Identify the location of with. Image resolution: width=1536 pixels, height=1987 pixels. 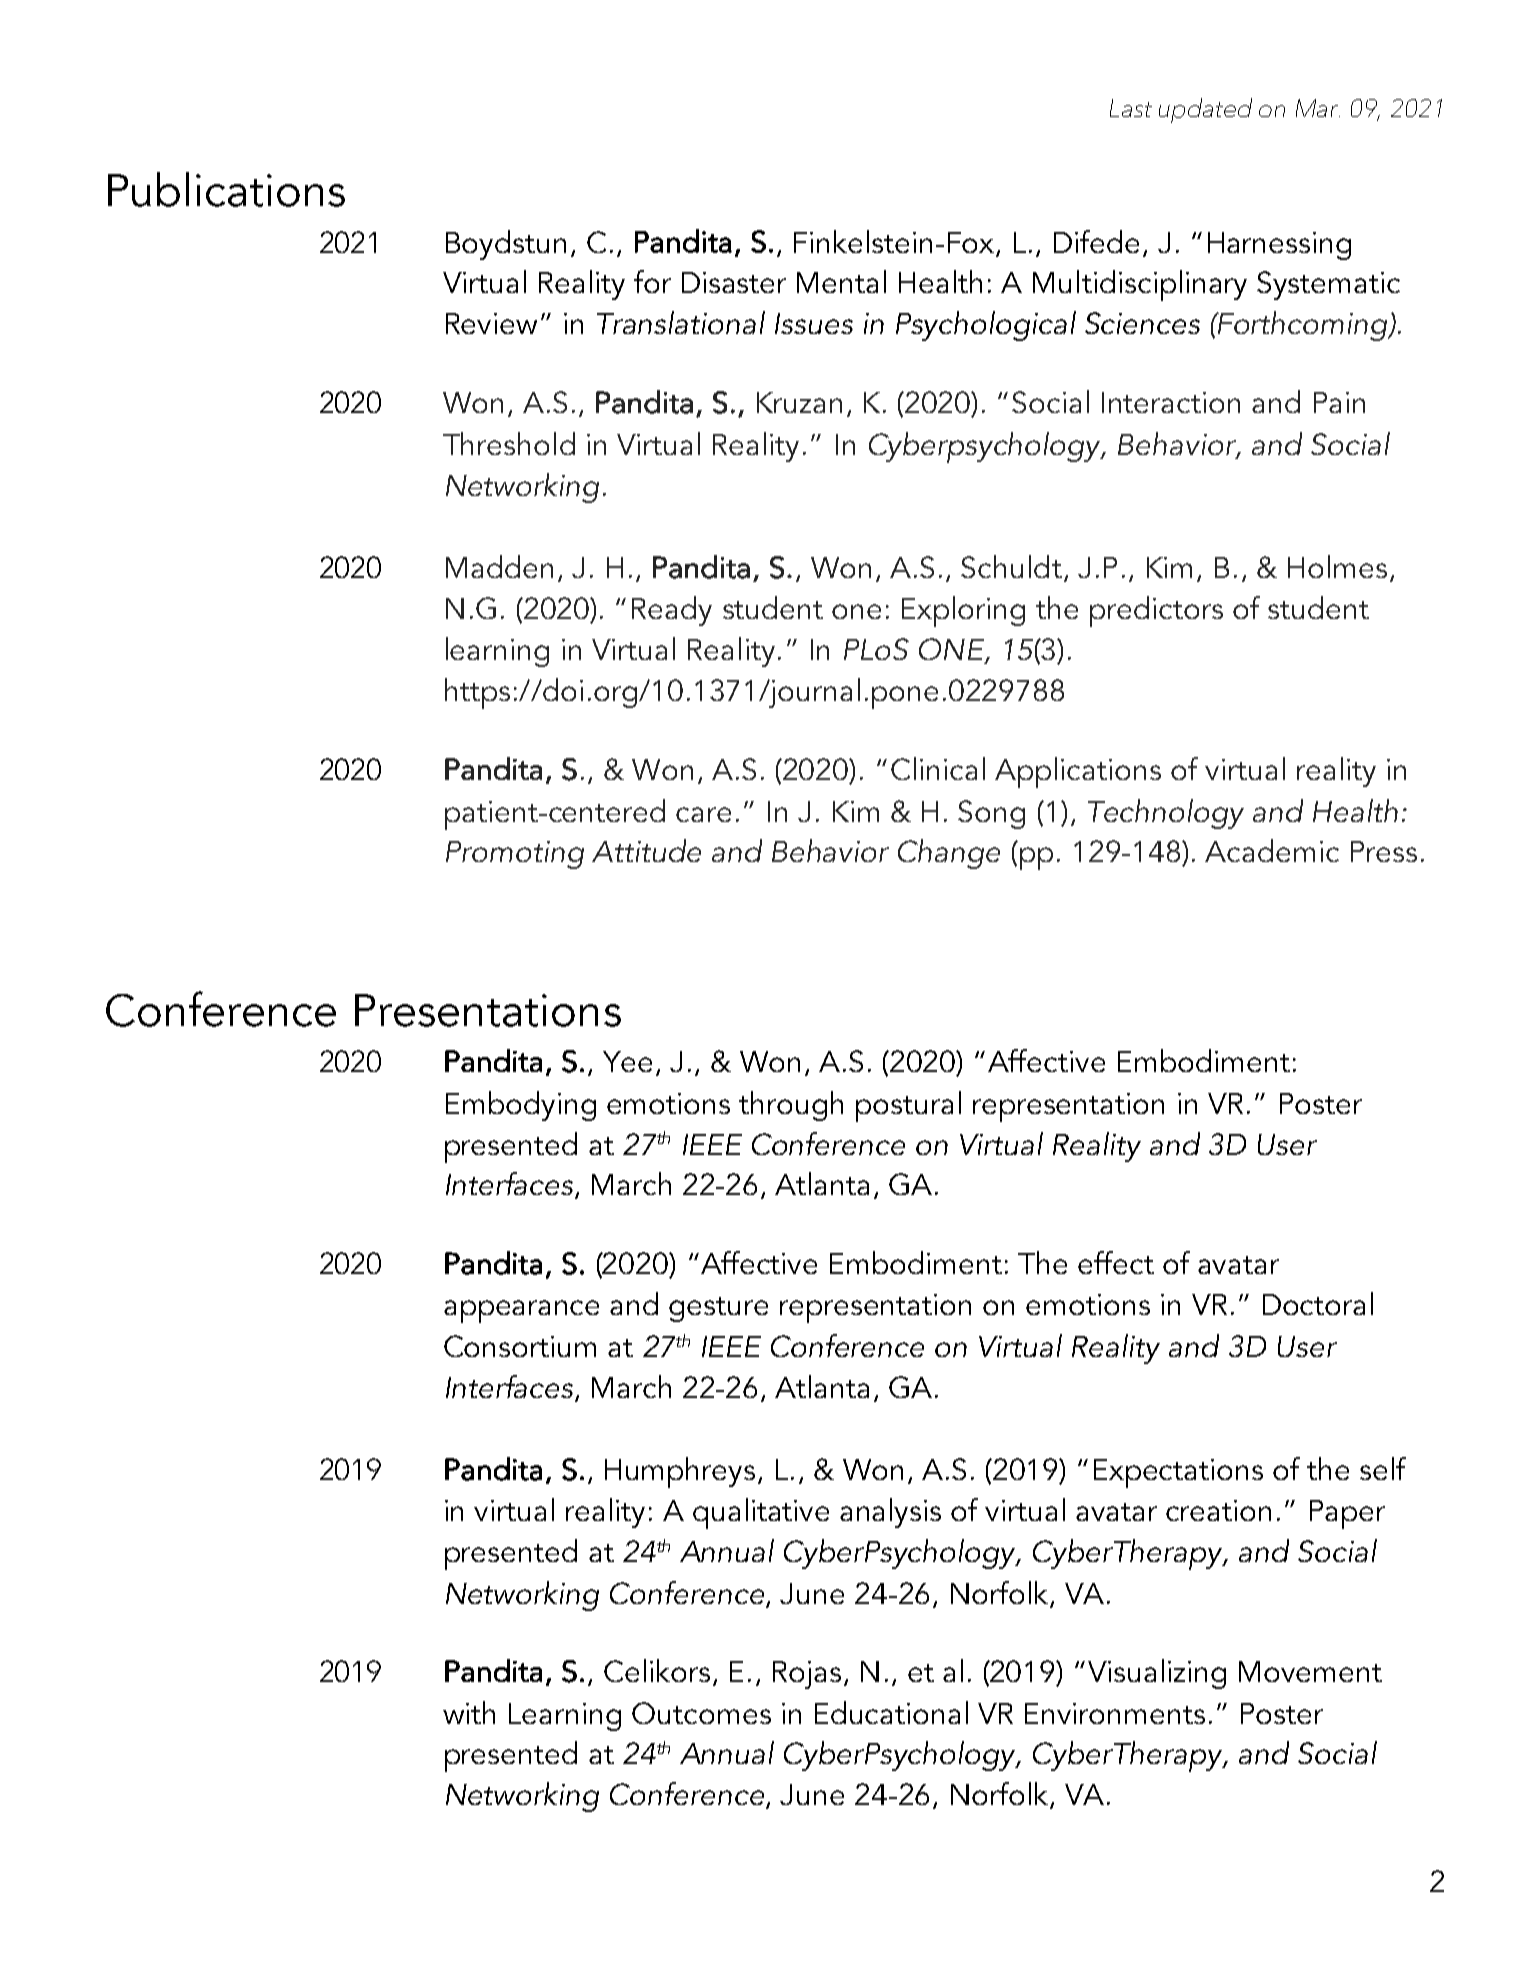
(469, 1712).
